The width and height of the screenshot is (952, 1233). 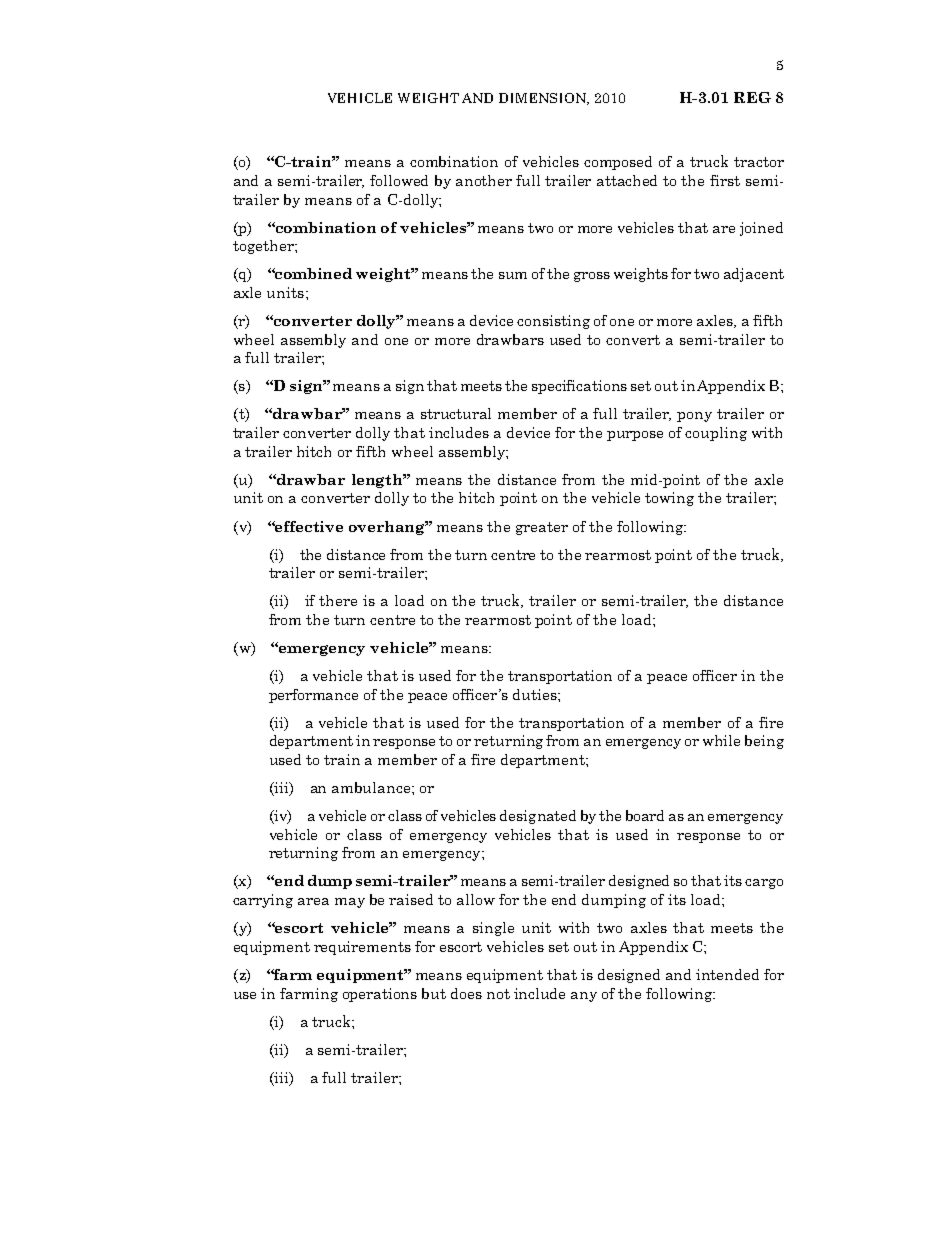 I want to click on specifications, so click(x=579, y=387).
